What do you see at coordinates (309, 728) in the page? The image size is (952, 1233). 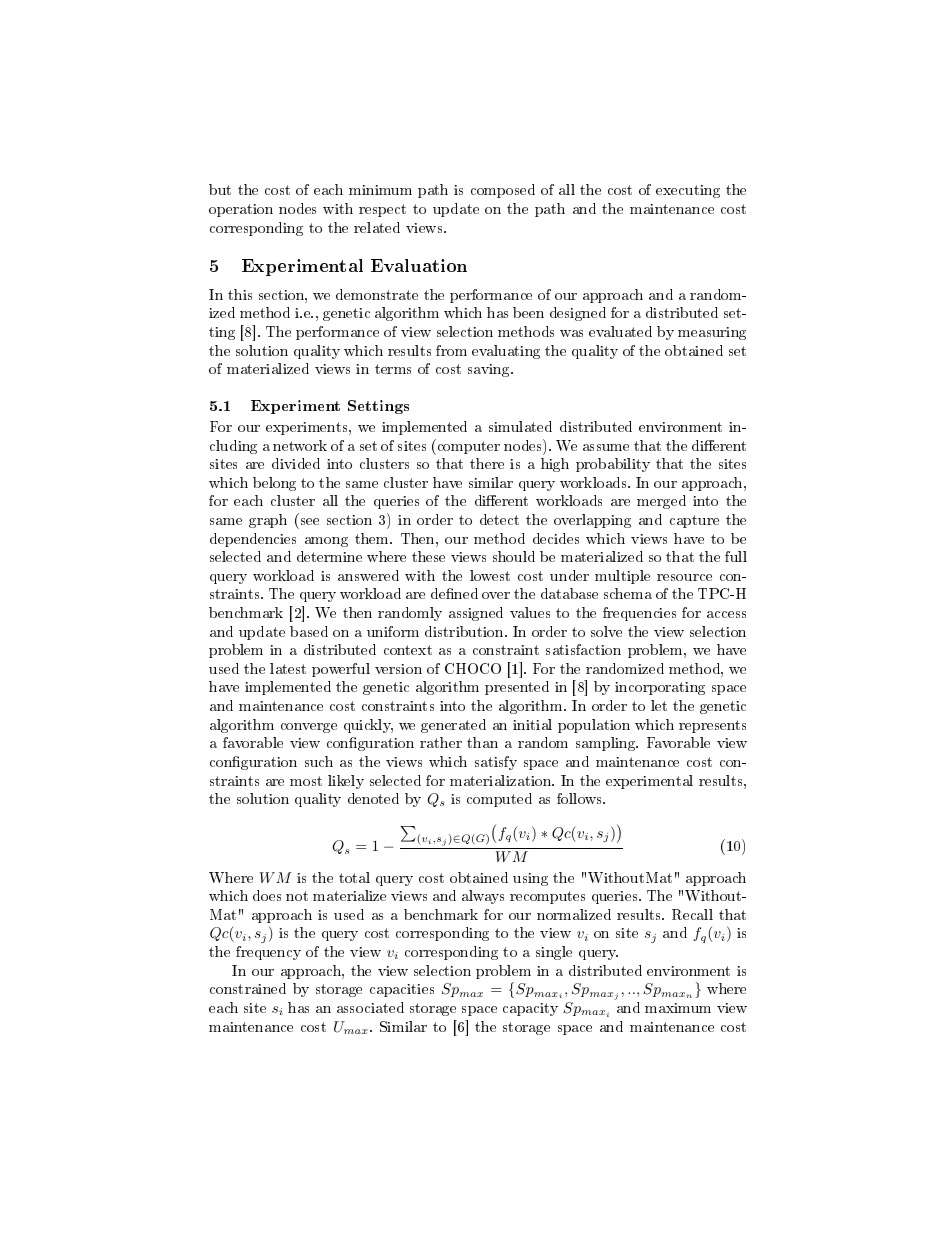 I see `converge` at bounding box center [309, 728].
